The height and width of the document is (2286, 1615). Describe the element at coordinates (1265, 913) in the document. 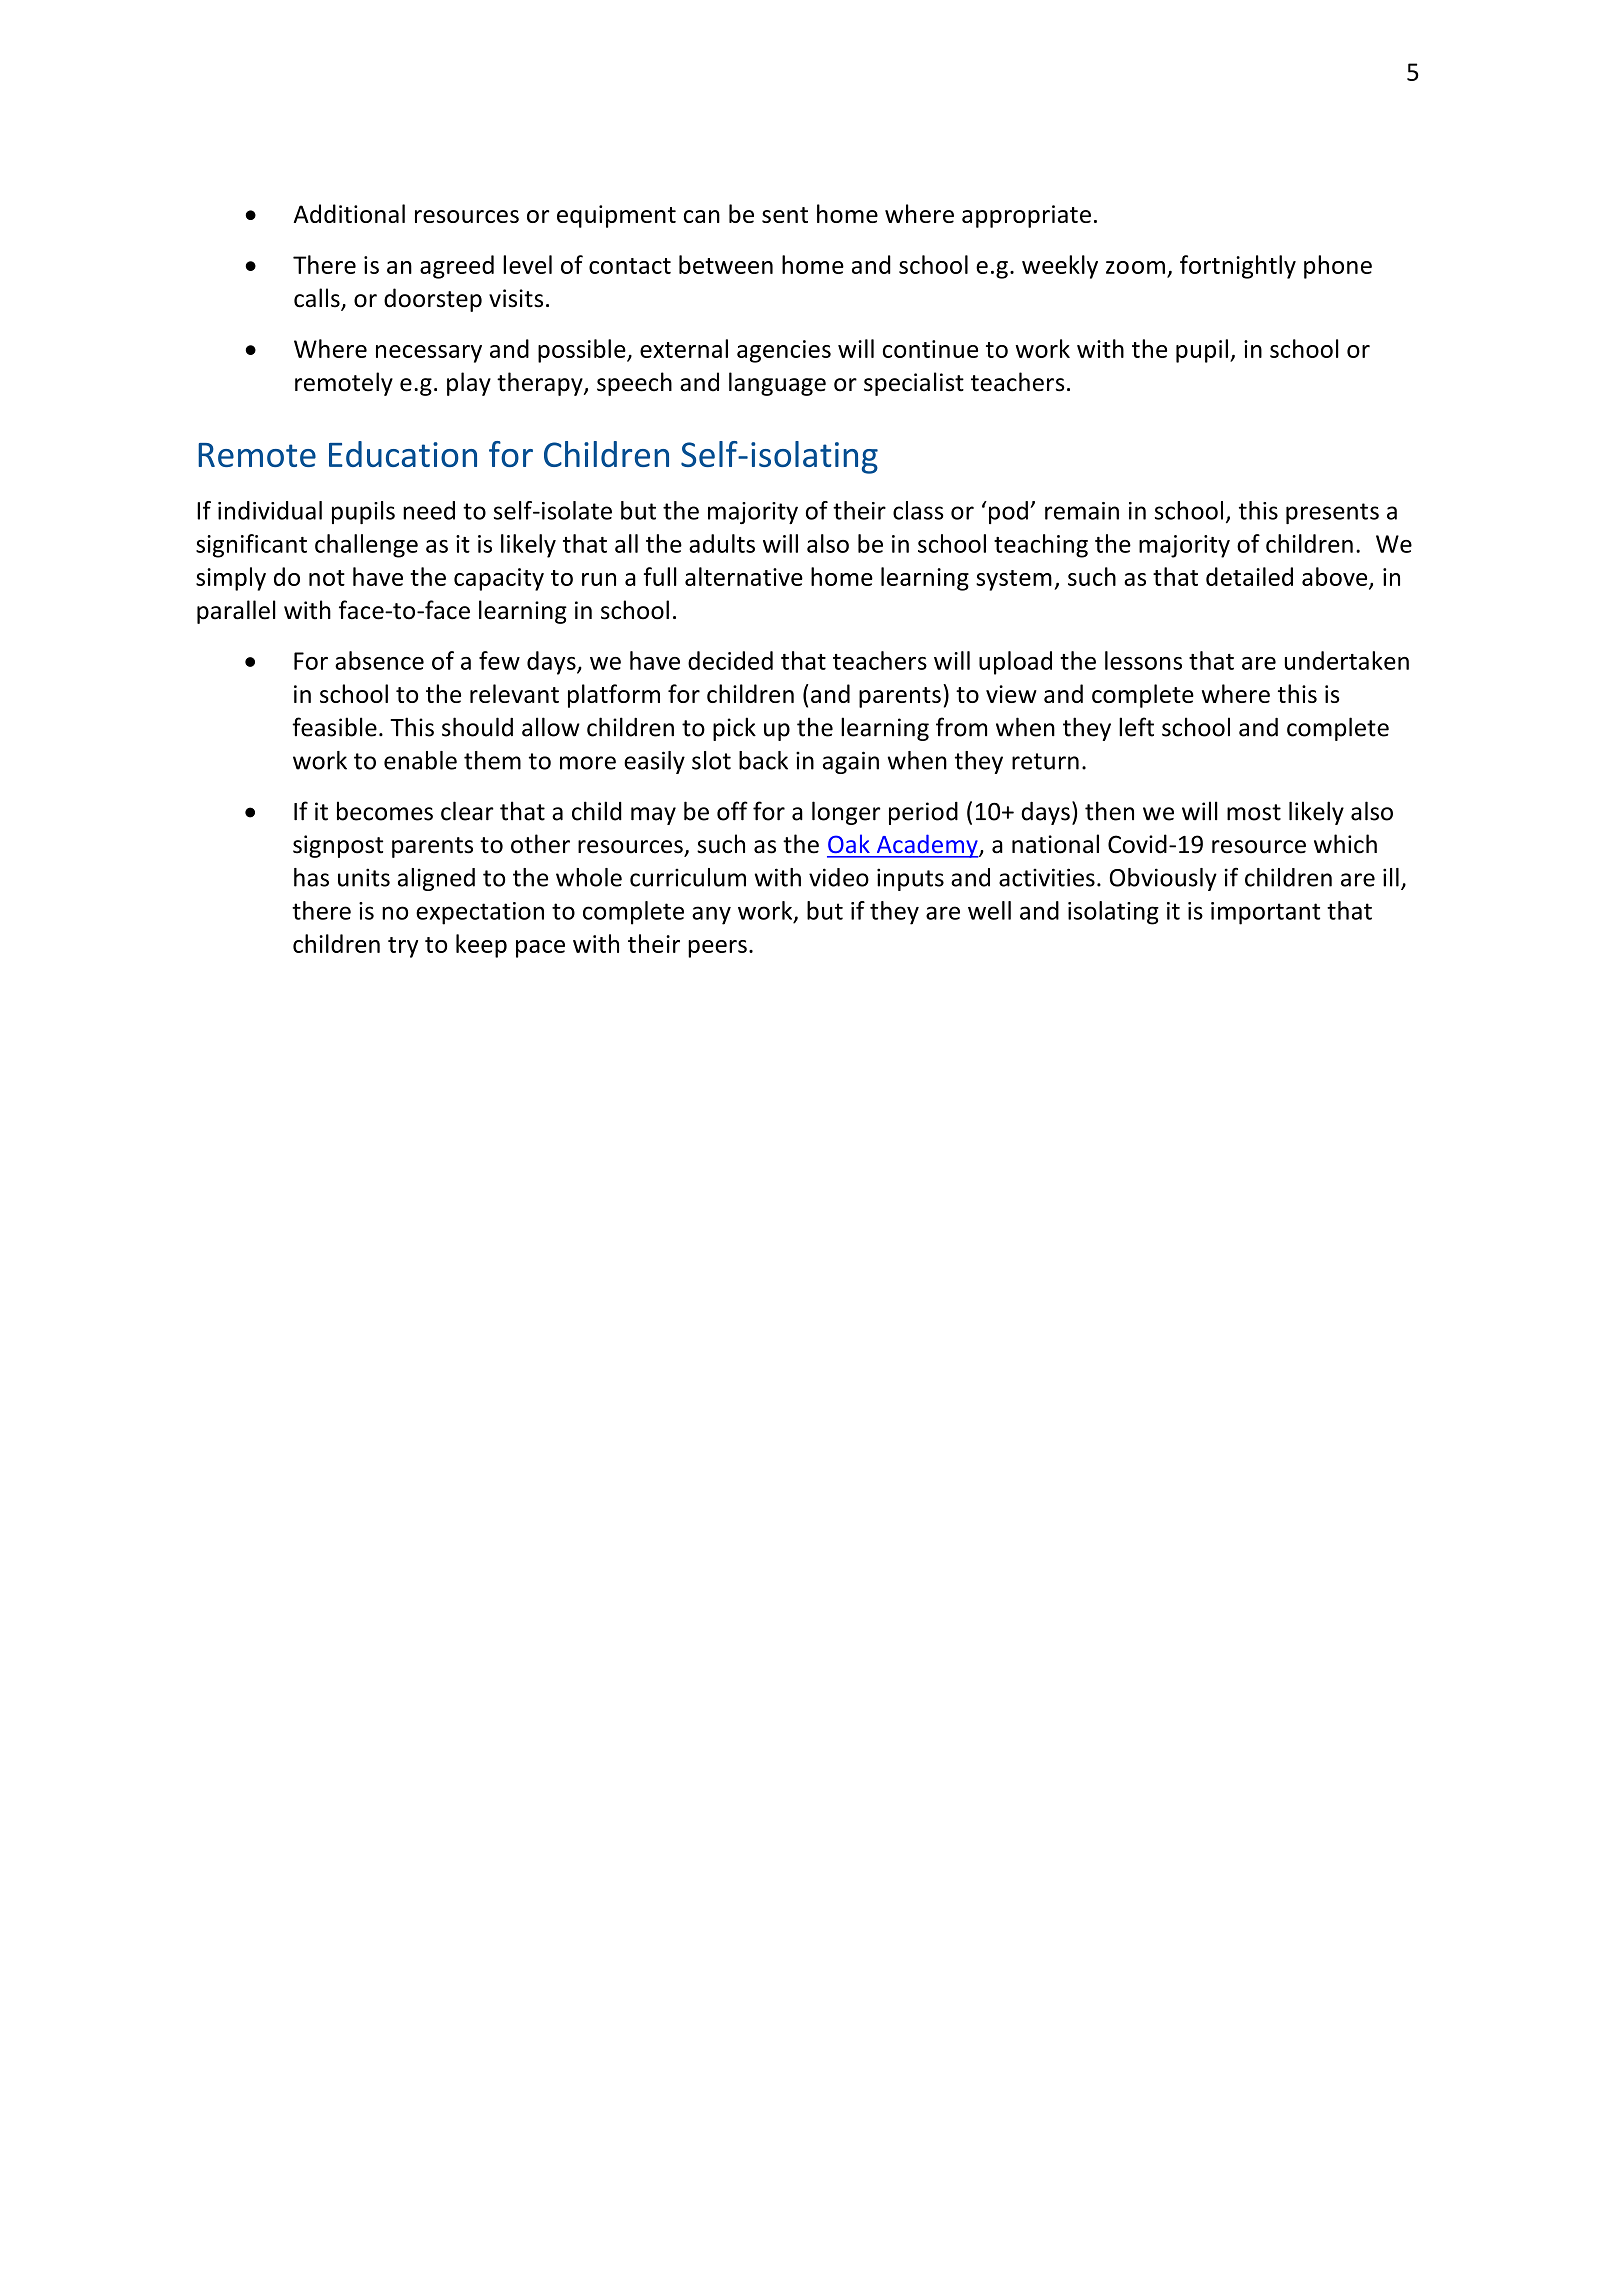

I see `important` at that location.
